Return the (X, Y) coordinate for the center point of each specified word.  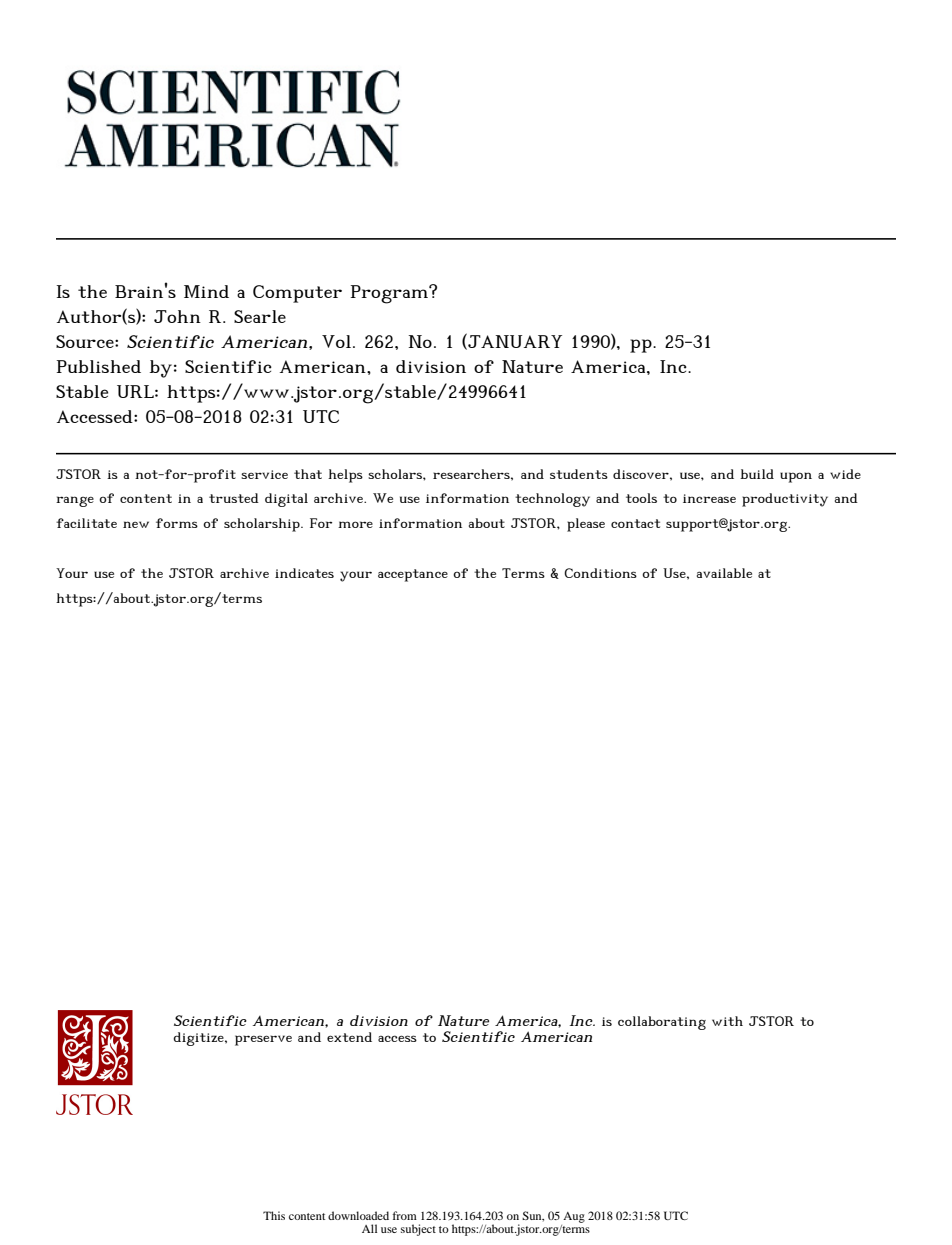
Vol (336, 341)
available (724, 573)
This (274, 1215)
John (177, 316)
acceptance (413, 575)
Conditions (600, 573)
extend (349, 1037)
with (727, 1021)
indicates (304, 573)
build (757, 474)
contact (635, 523)
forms (177, 523)
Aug (574, 1217)
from (405, 1215)
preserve (263, 1040)
